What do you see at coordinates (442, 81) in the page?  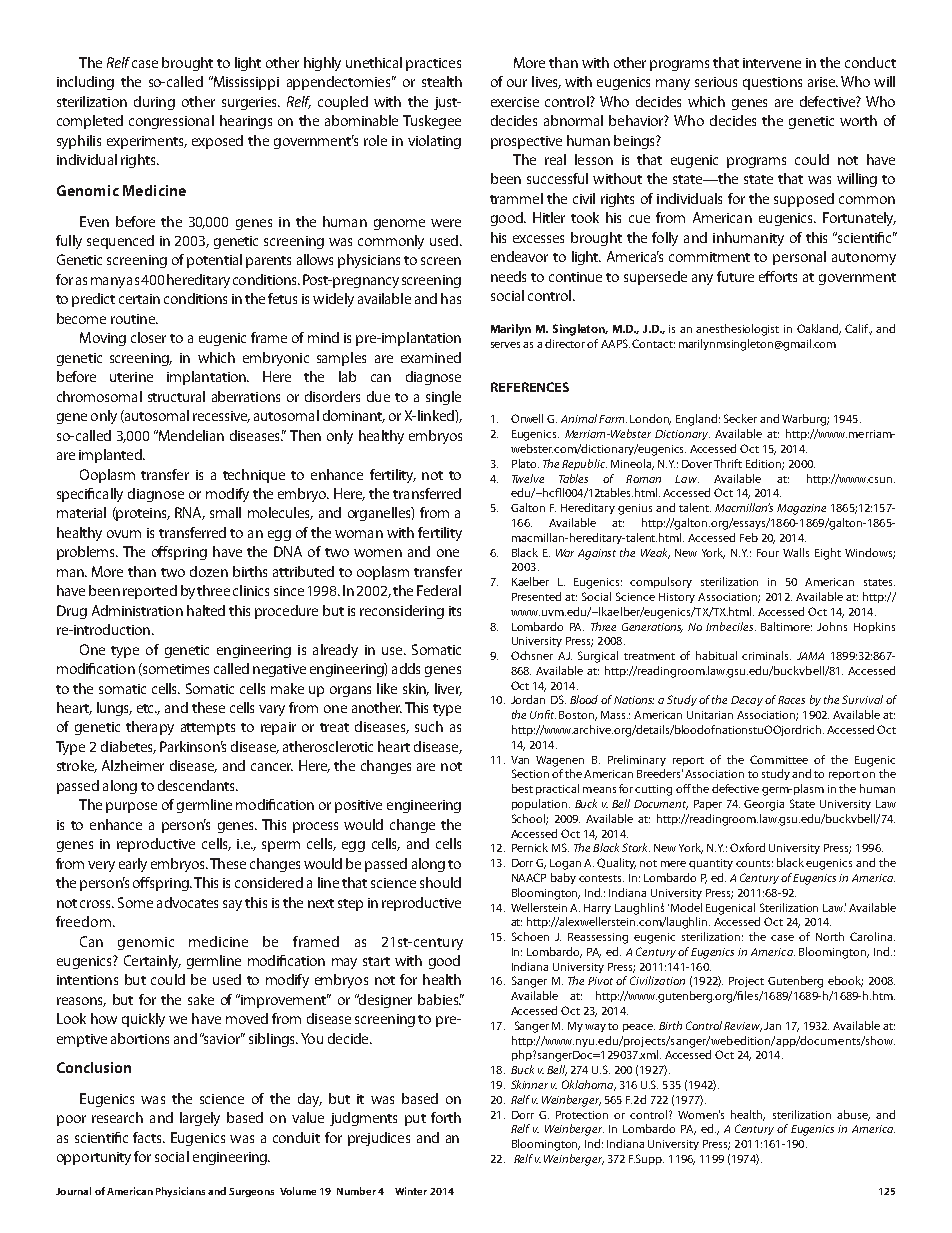 I see `stealth` at bounding box center [442, 81].
